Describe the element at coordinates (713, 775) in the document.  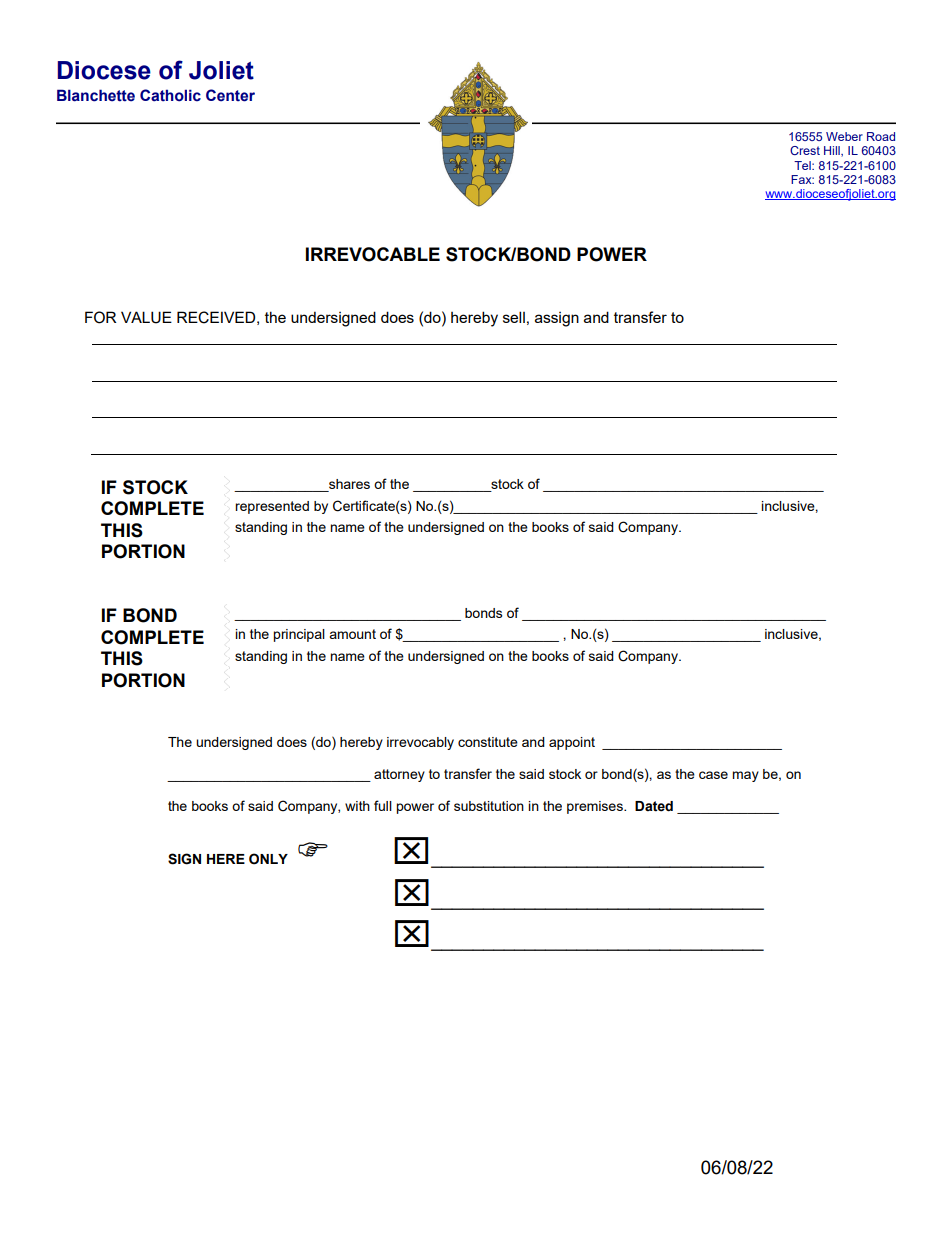
I see `case` at that location.
